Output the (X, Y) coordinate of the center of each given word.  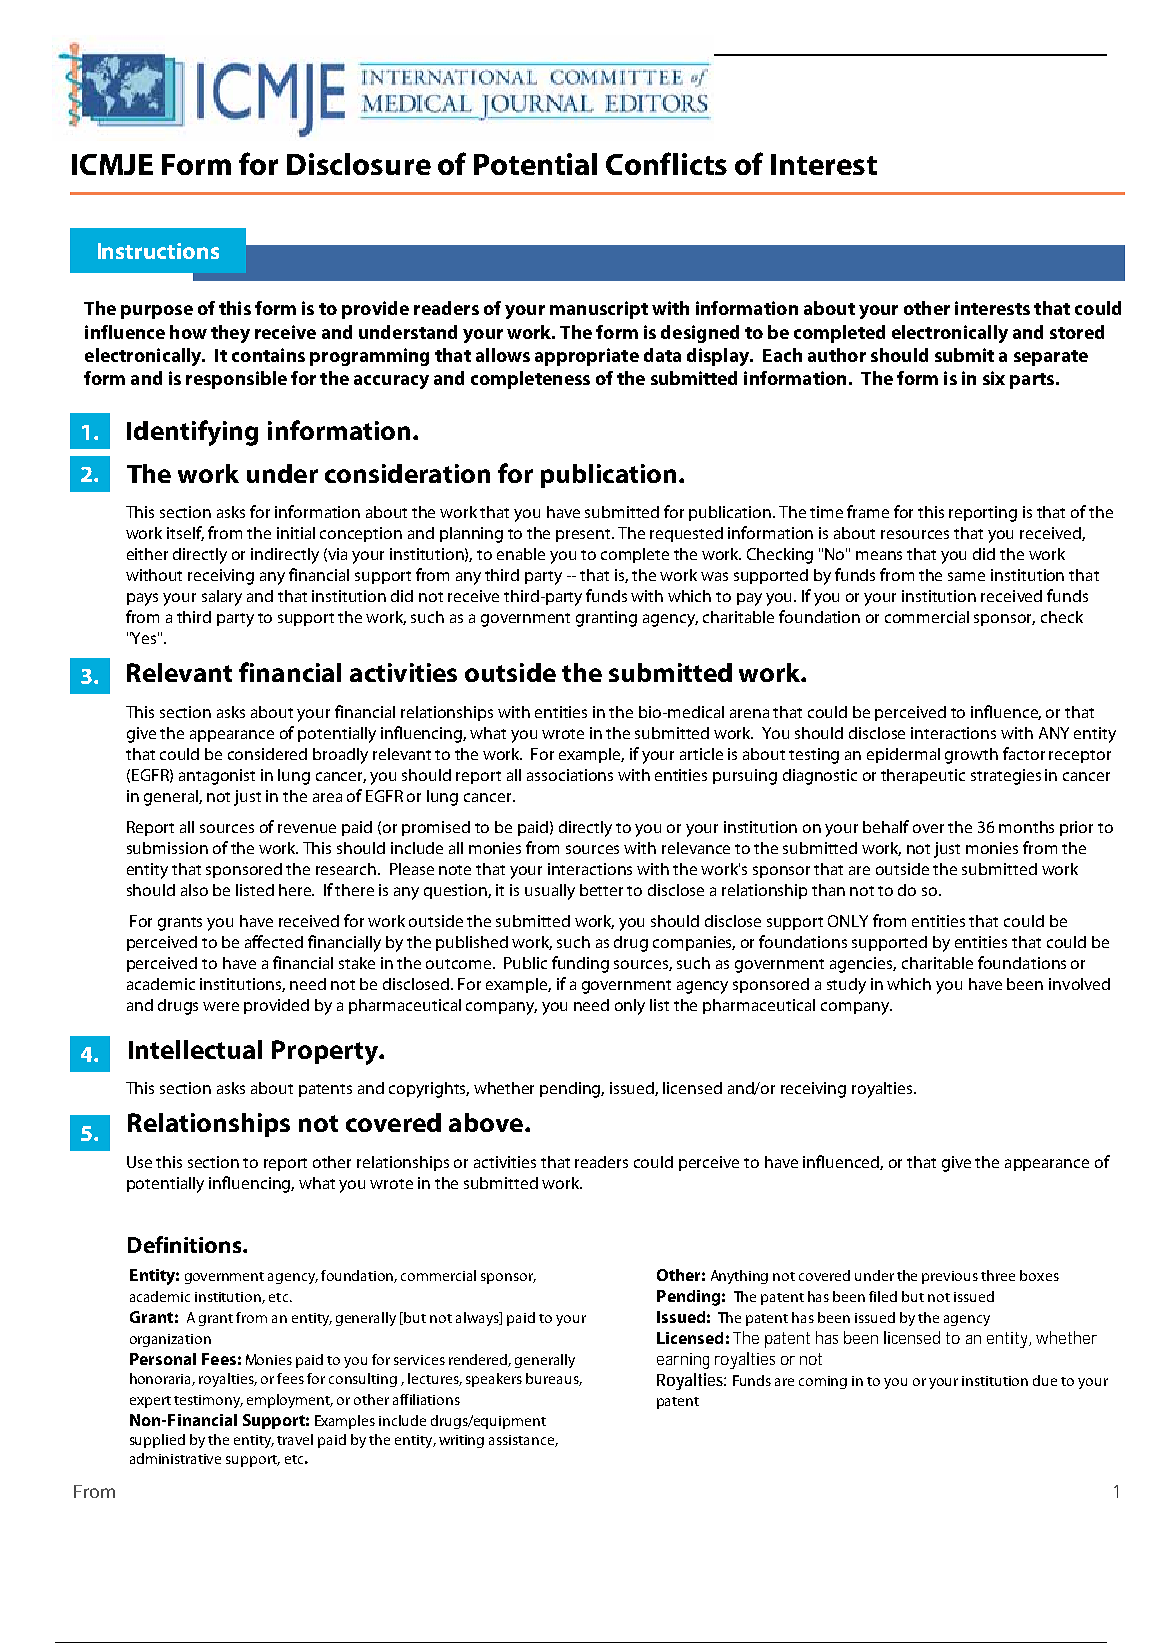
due (1045, 1380)
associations (570, 775)
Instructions (158, 251)
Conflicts (666, 163)
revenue (307, 828)
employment (290, 1401)
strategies (1006, 777)
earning (683, 1361)
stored (1077, 332)
